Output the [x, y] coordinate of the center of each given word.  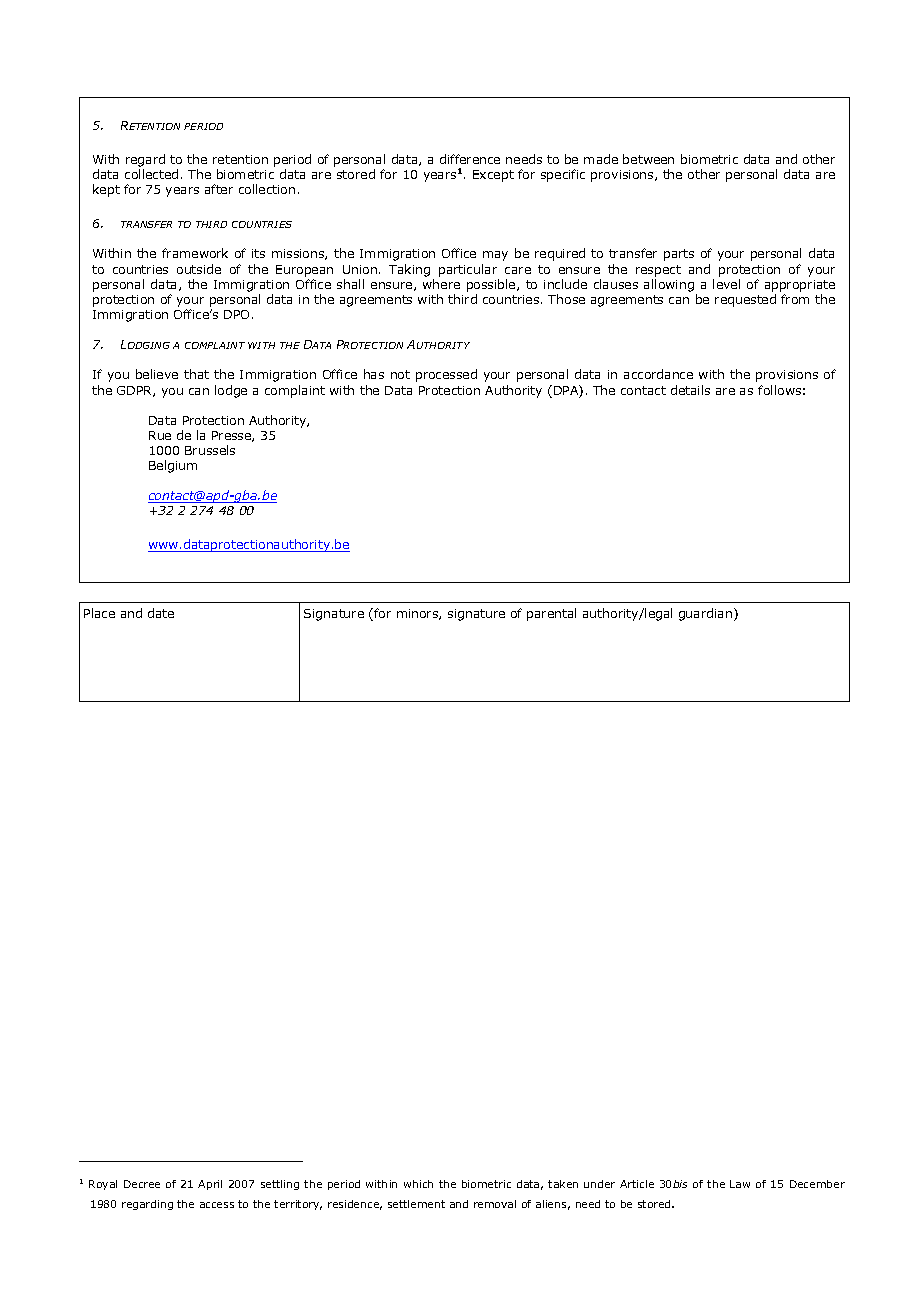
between [648, 159]
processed [446, 375]
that [196, 374]
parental [551, 614]
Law [740, 1184]
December [817, 1184]
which [418, 1184]
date [161, 613]
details [690, 390]
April [210, 1185]
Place [99, 613]
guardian [707, 614]
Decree [142, 1184]
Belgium [173, 466]
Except [493, 176]
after [219, 189]
